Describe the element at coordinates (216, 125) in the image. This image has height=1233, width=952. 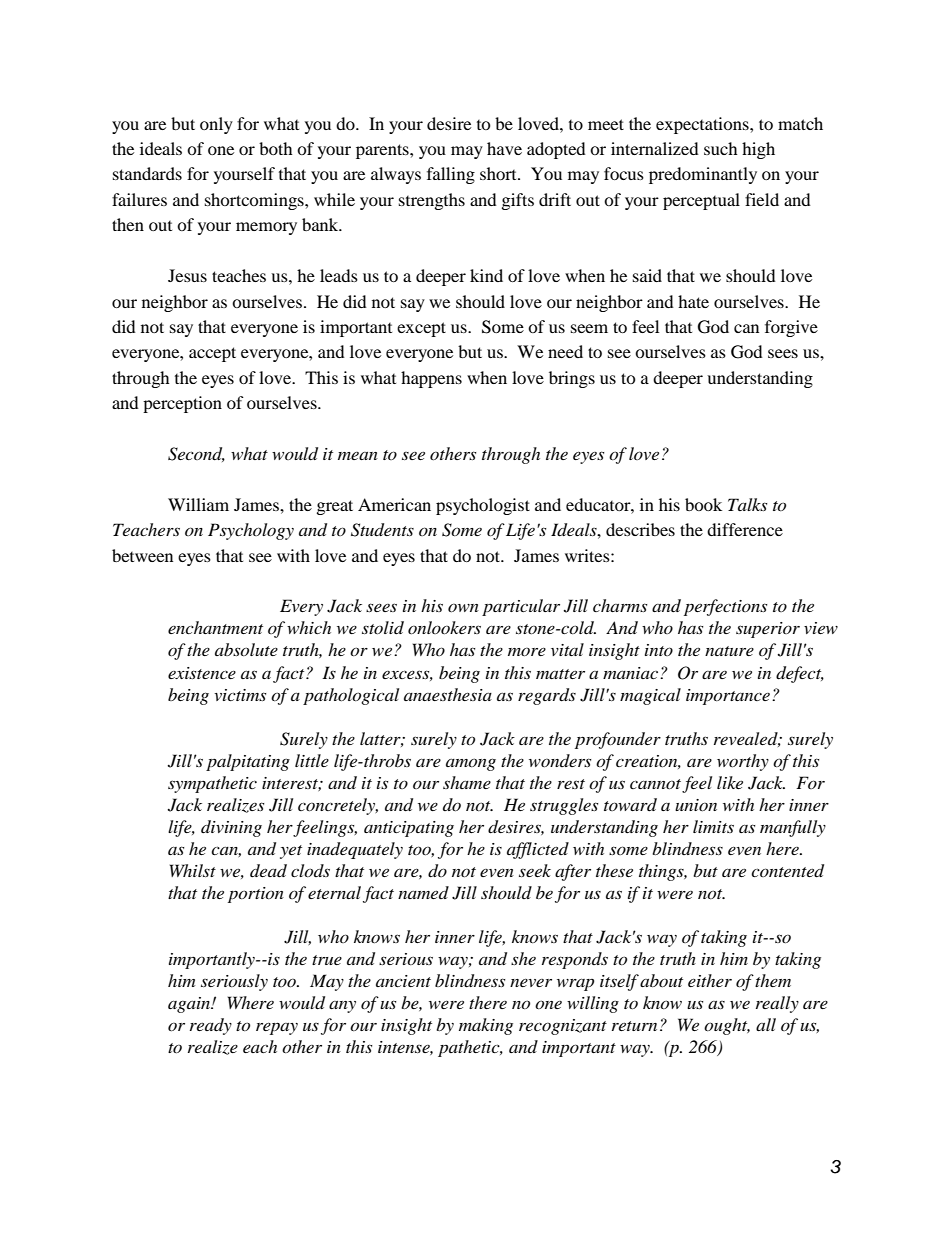
I see `only` at that location.
